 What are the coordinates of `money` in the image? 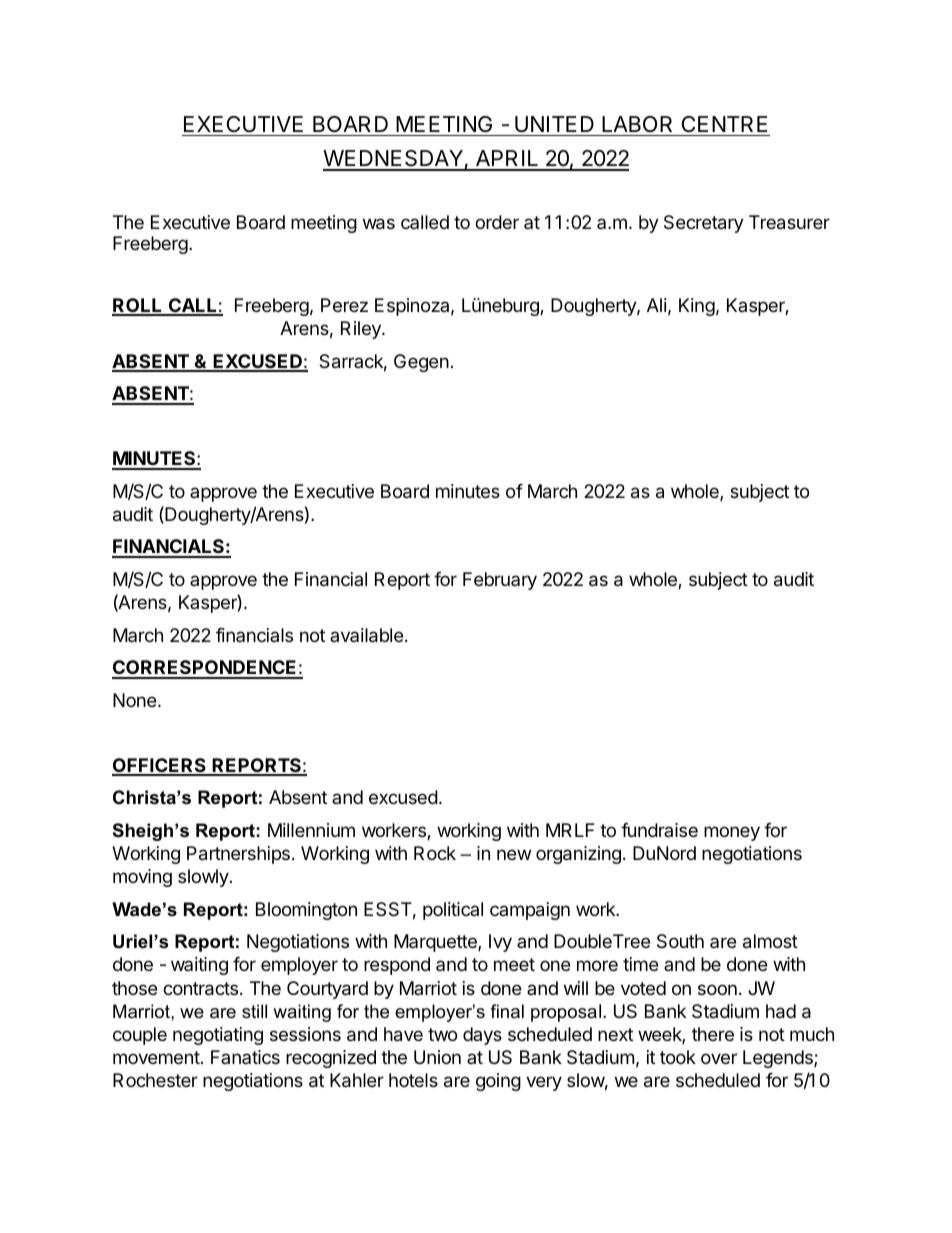 It's located at (732, 833).
